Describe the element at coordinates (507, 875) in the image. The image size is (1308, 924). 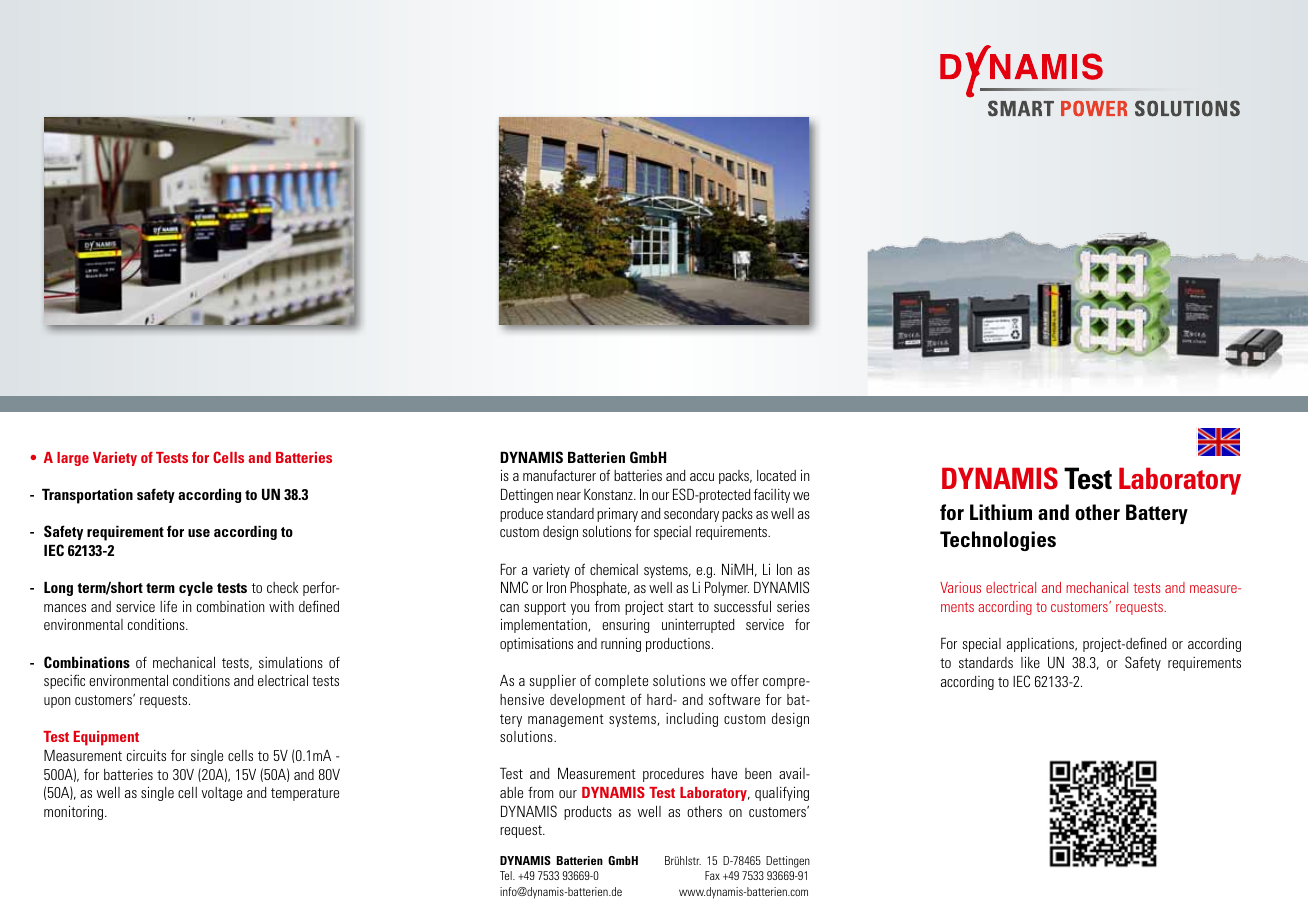
I see `Tel` at that location.
